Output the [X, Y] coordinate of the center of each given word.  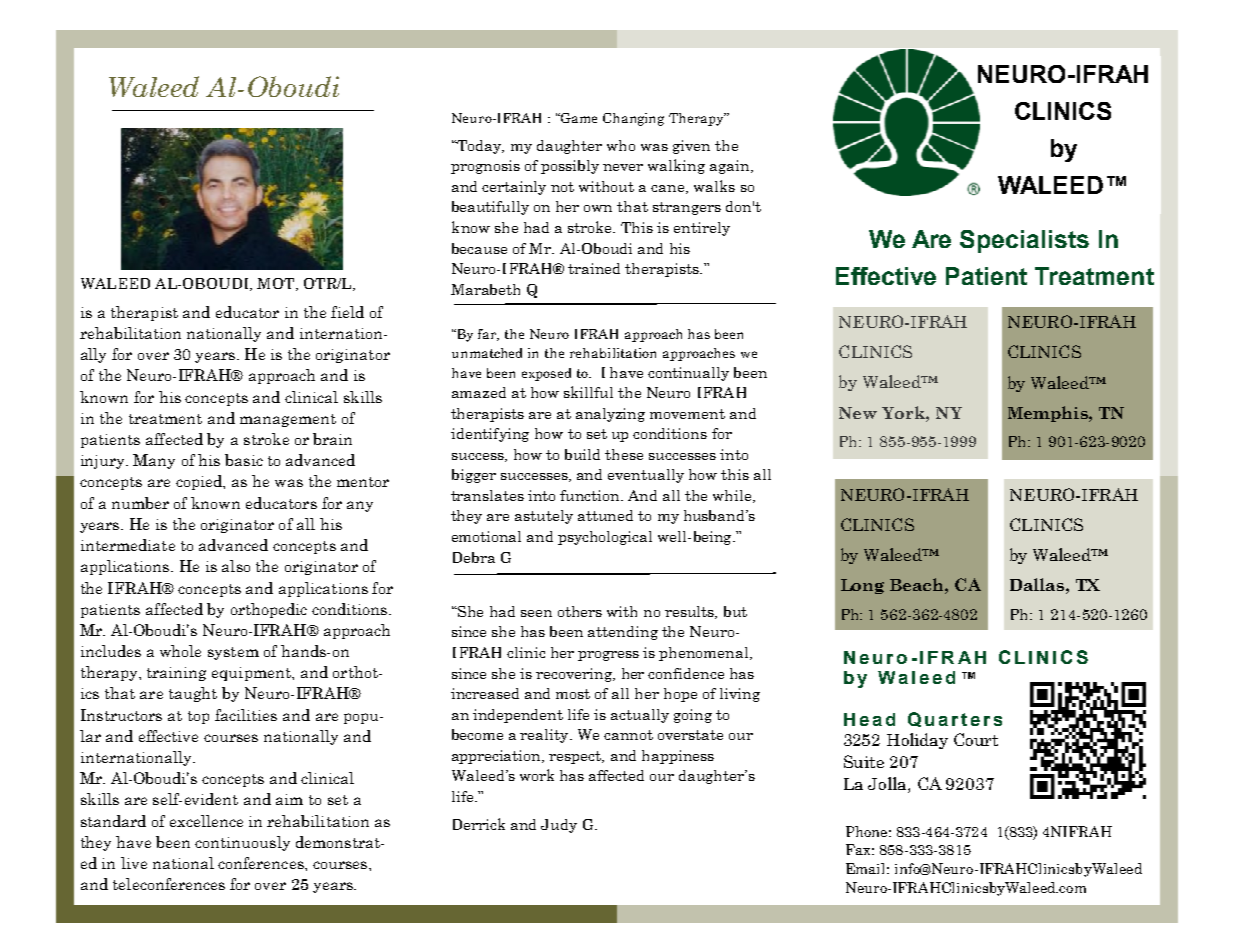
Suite [864, 761]
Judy [559, 826]
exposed [546, 374]
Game [578, 118]
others [580, 611]
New [858, 413]
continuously [242, 843]
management [288, 420]
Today [479, 147]
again [731, 167]
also [236, 566]
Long [862, 586]
